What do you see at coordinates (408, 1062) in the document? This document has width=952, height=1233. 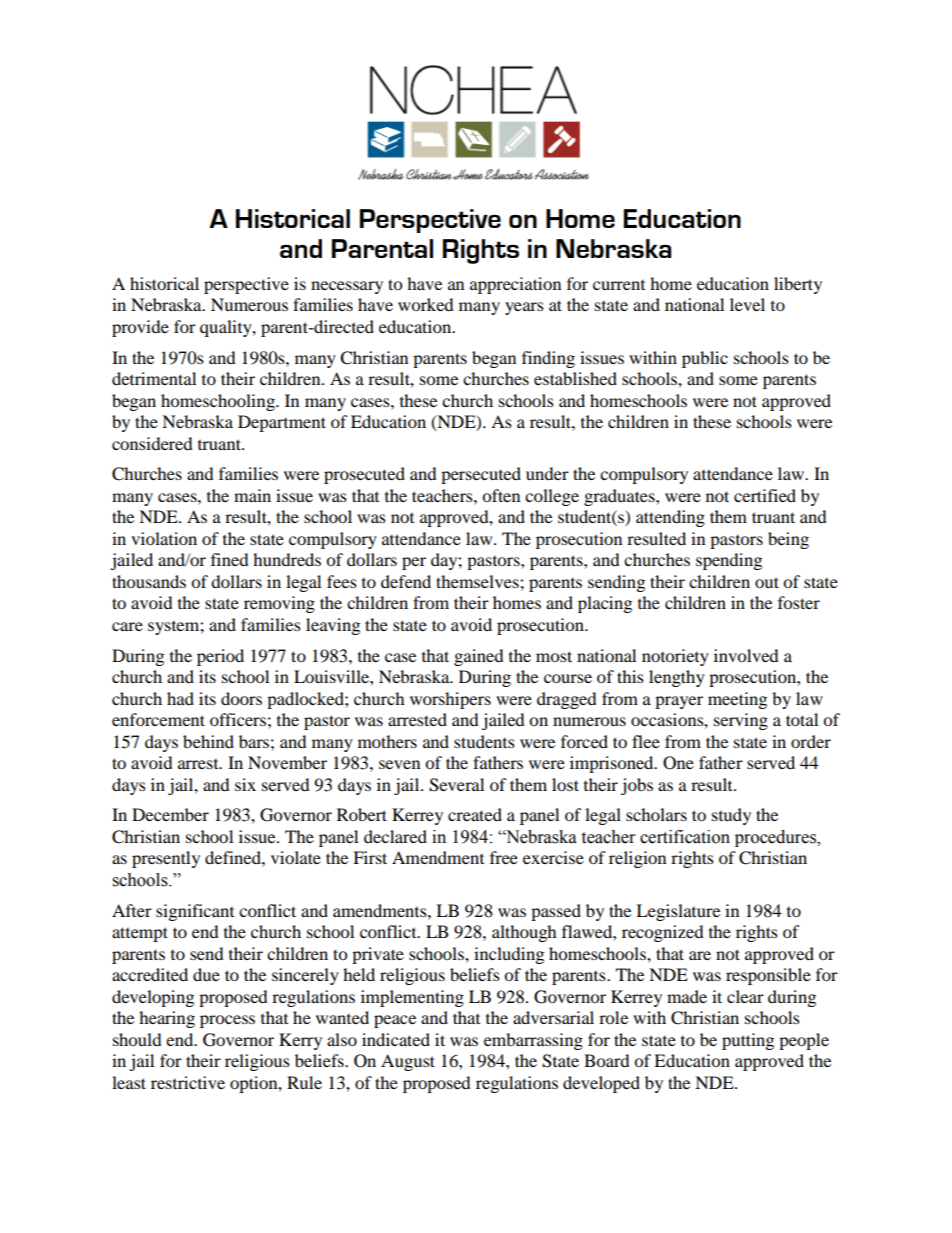 I see `August` at bounding box center [408, 1062].
